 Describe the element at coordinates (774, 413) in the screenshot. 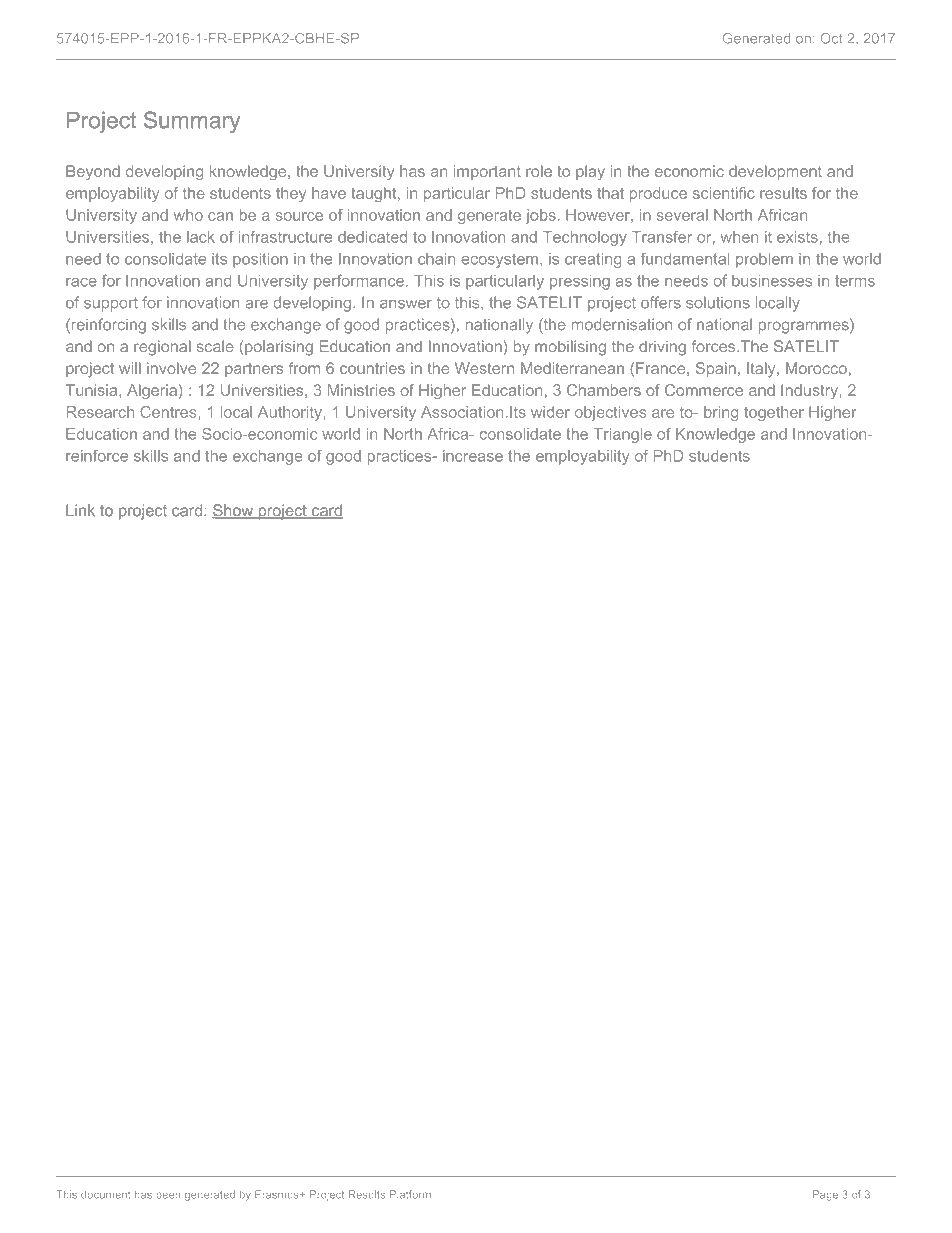

I see `together` at that location.
